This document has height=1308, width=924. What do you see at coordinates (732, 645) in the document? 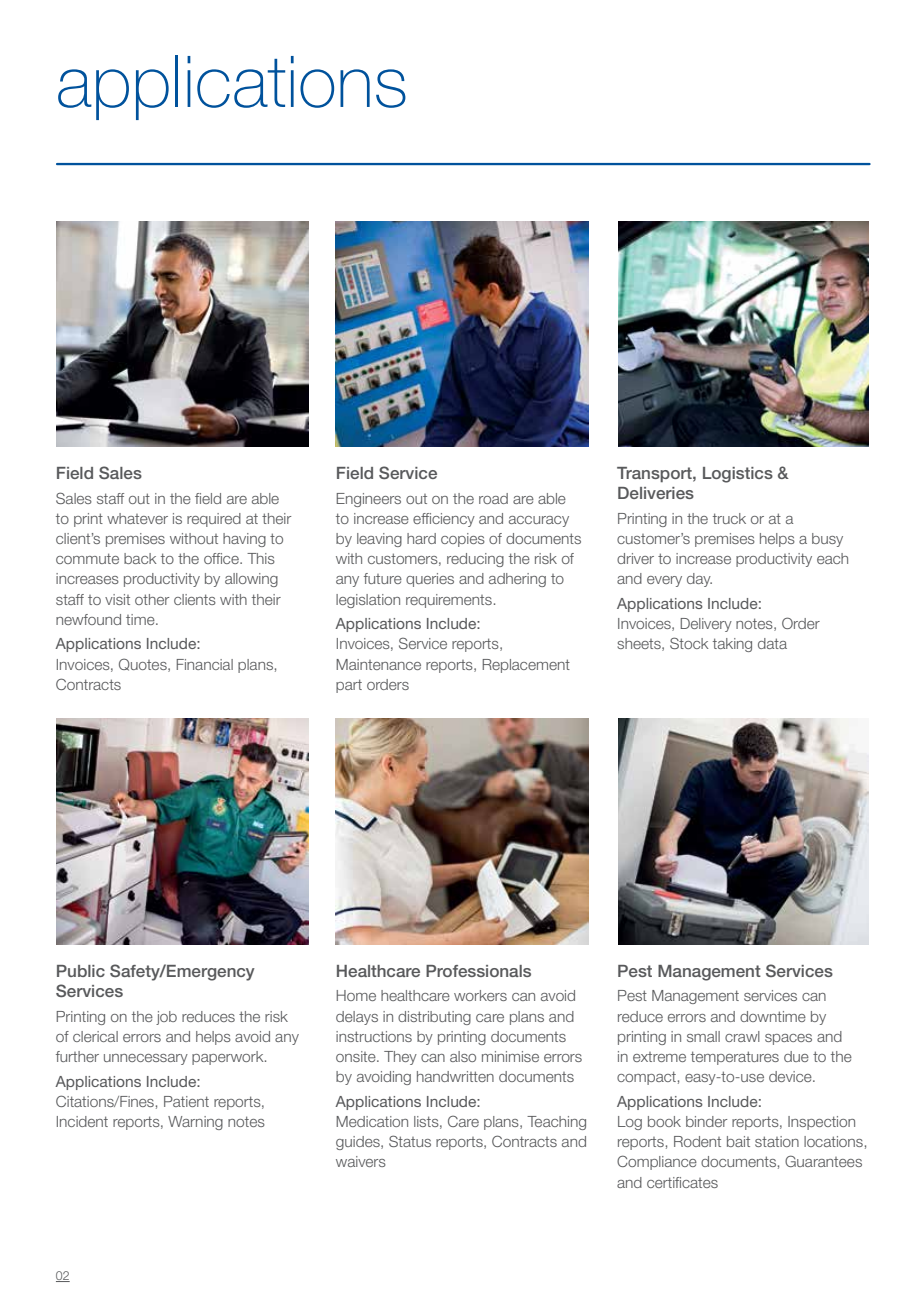
I see `taking` at bounding box center [732, 645].
